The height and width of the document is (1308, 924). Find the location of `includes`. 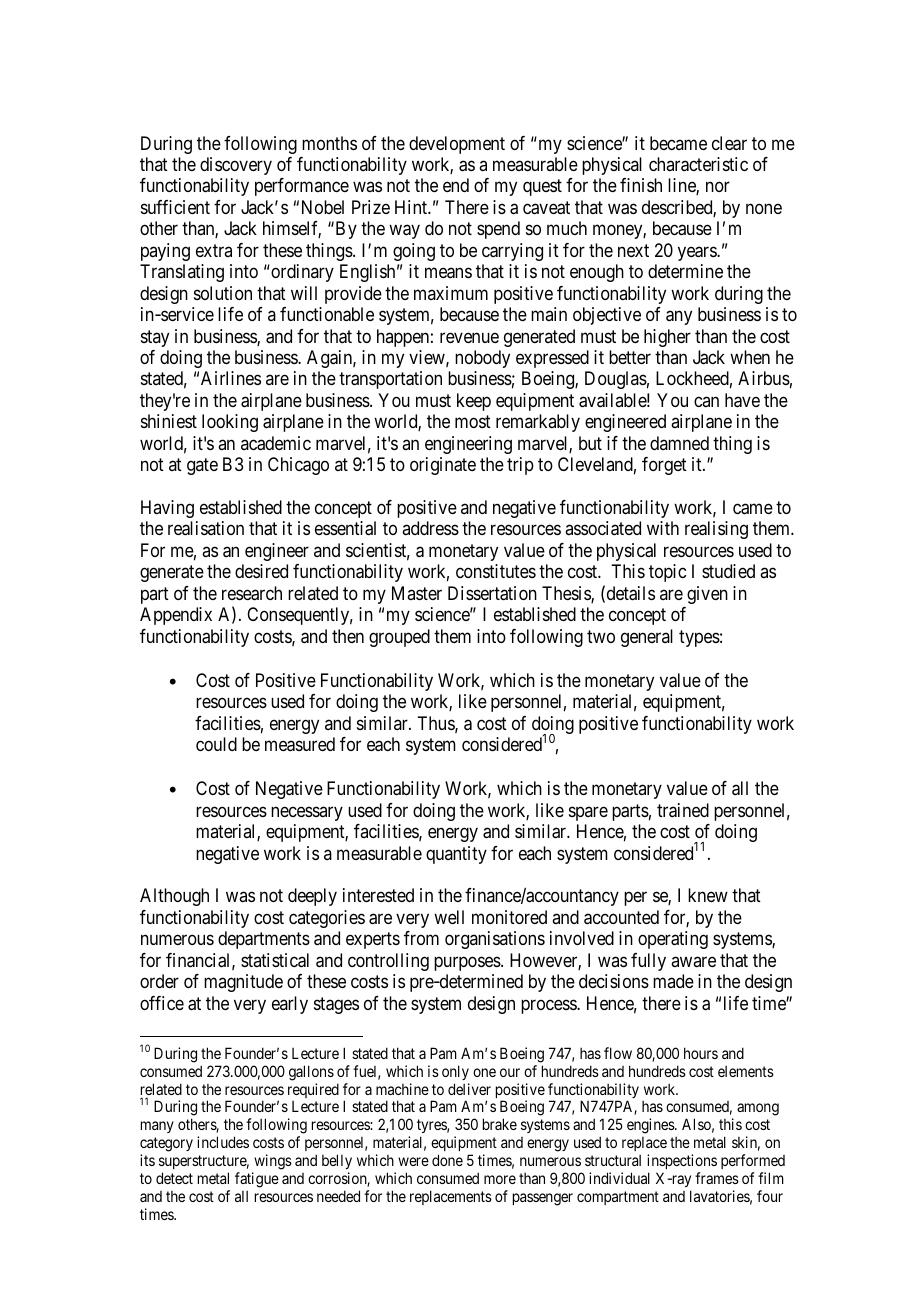

includes is located at coordinates (223, 1142).
